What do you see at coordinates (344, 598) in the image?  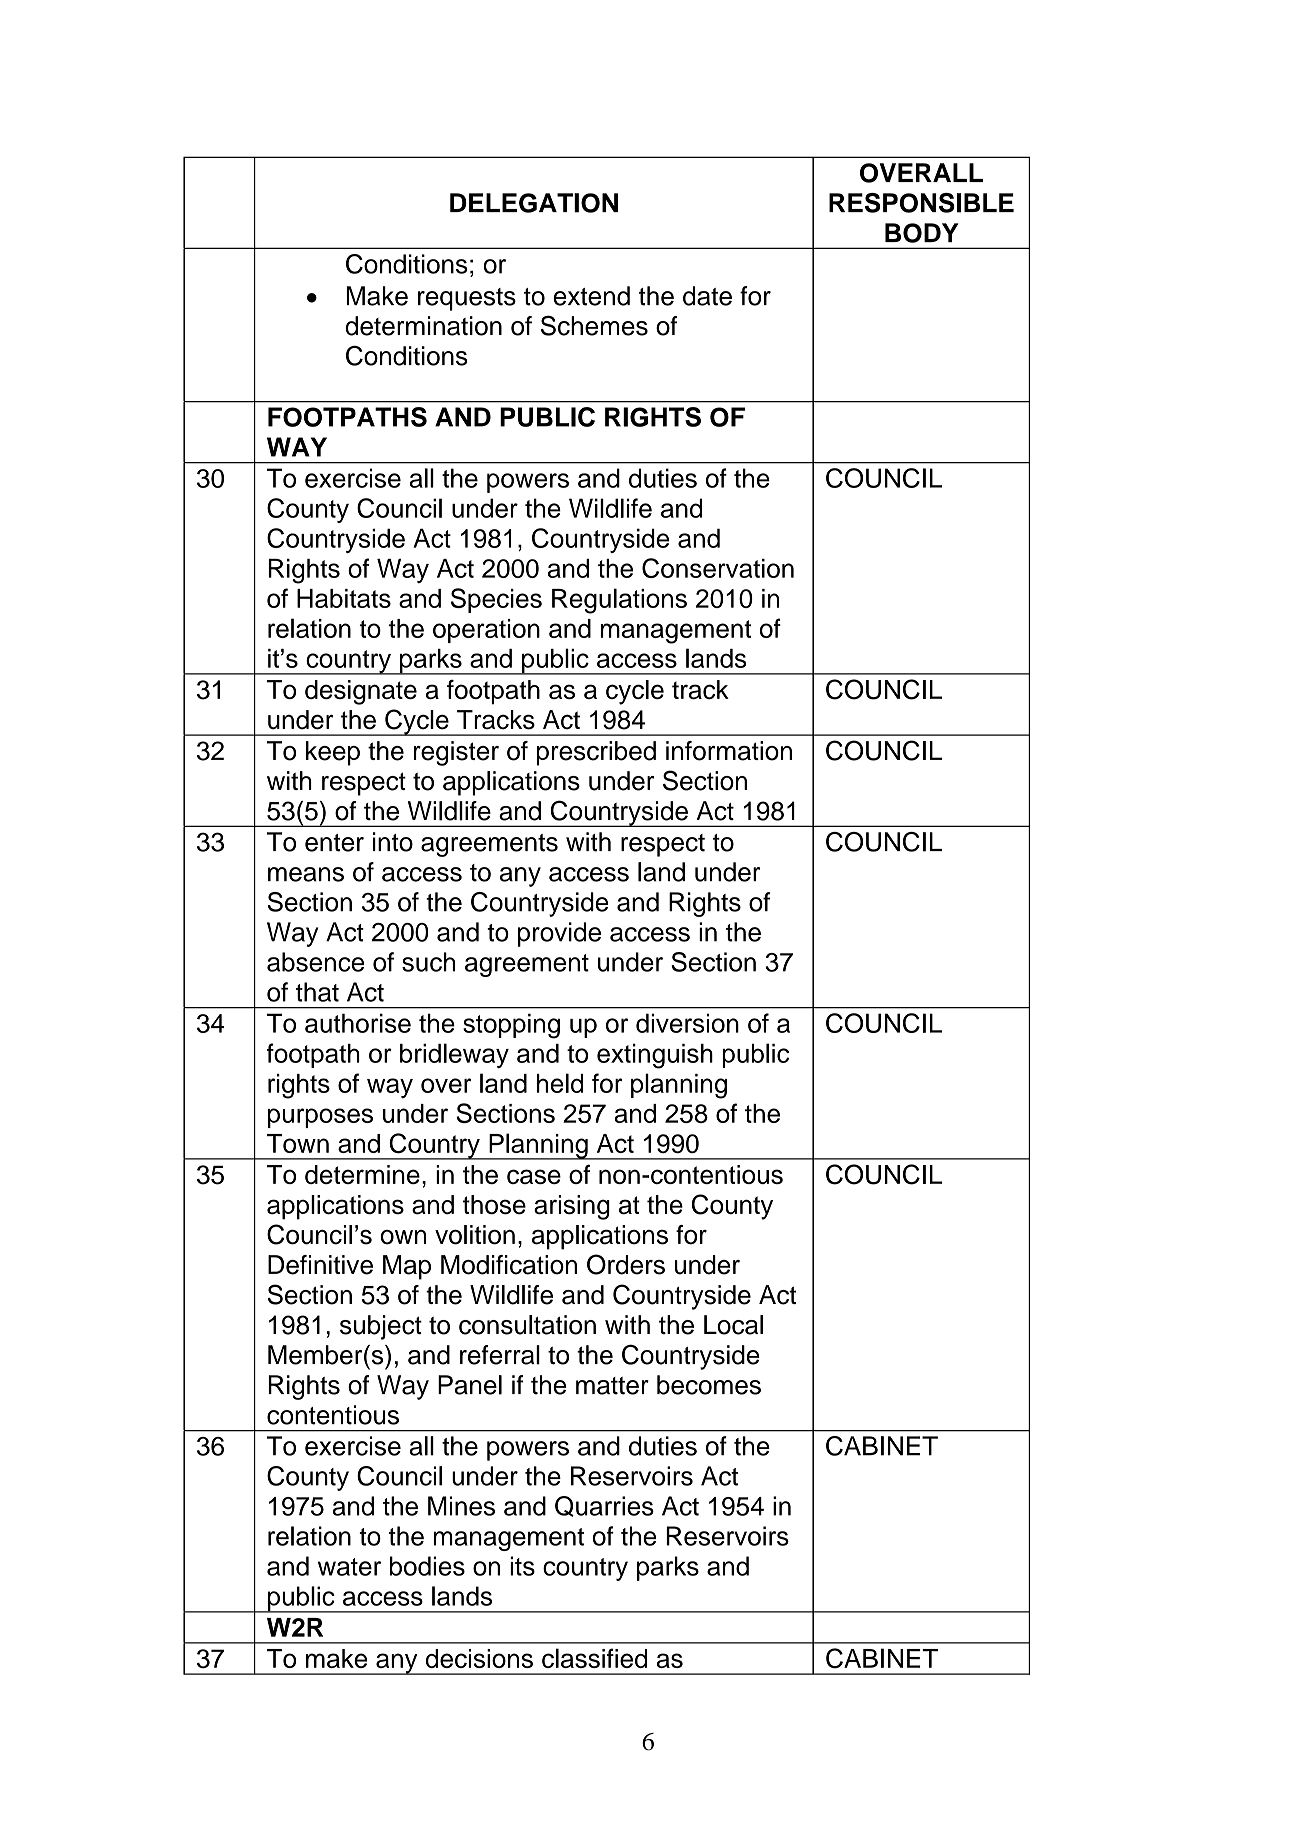 I see `Habitats` at bounding box center [344, 598].
